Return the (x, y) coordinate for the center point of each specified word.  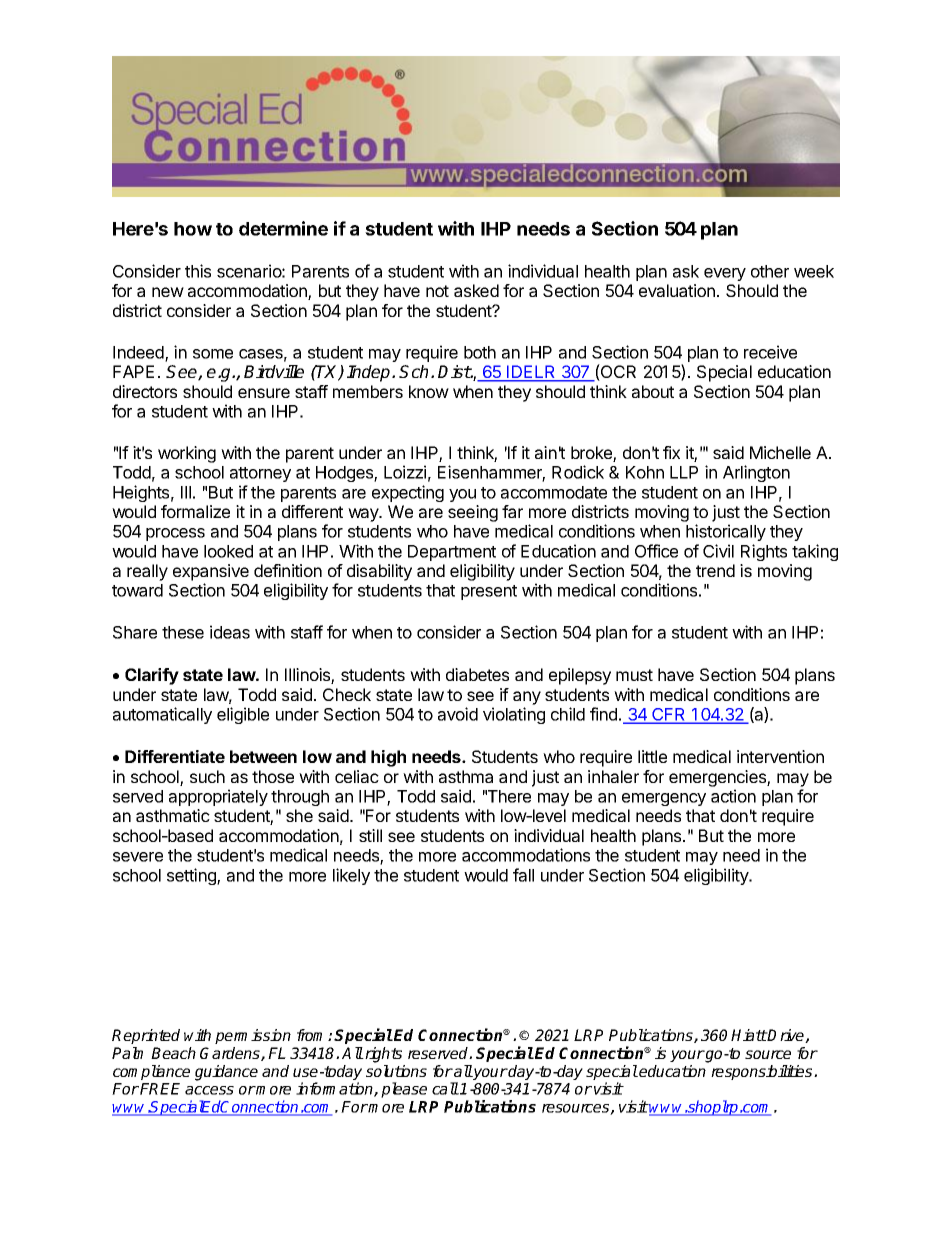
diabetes (477, 674)
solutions (396, 1071)
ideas (230, 632)
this (198, 271)
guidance (226, 1073)
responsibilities (763, 1072)
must (634, 675)
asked (476, 290)
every (725, 274)
